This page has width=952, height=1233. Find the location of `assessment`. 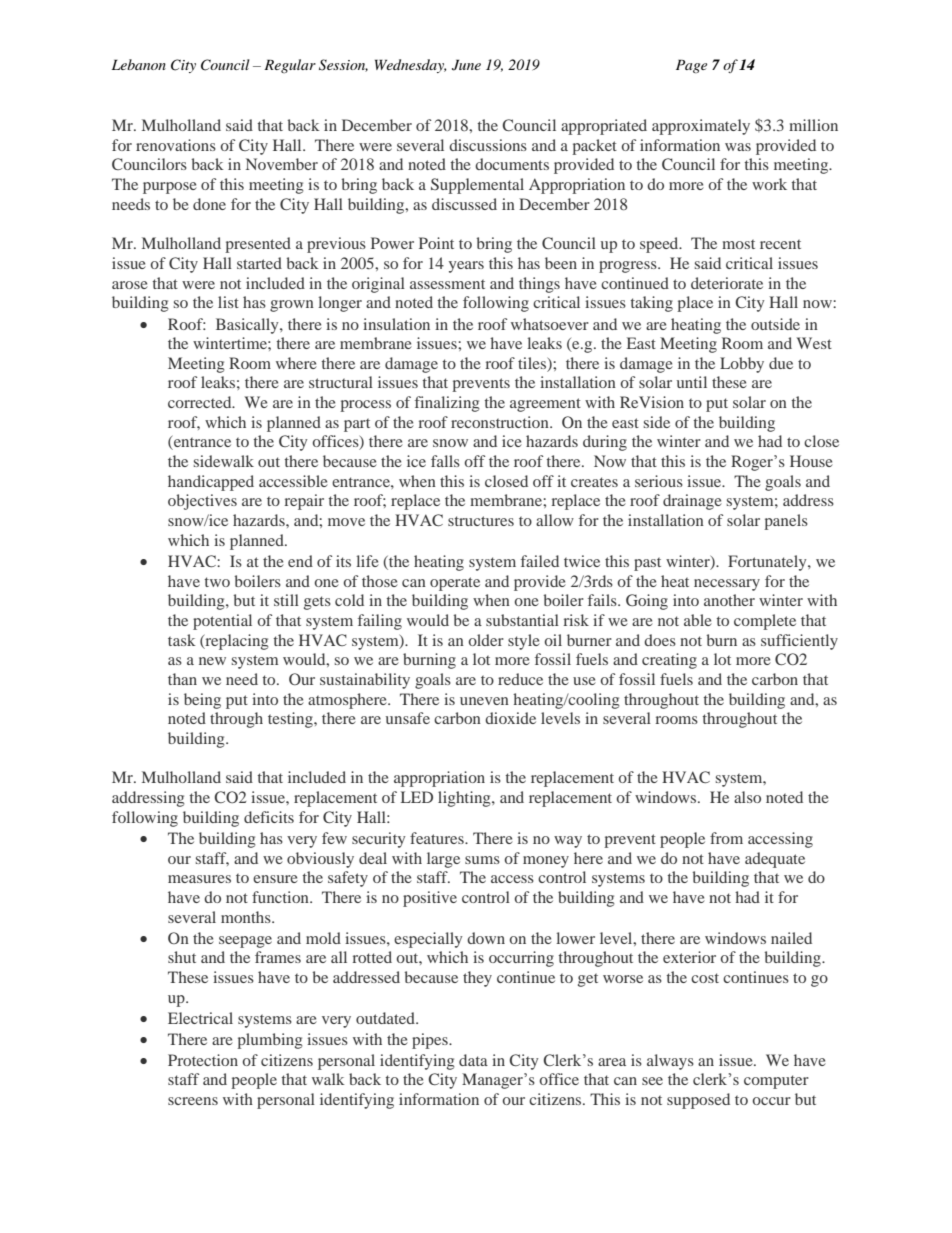

assessment is located at coordinates (447, 284).
